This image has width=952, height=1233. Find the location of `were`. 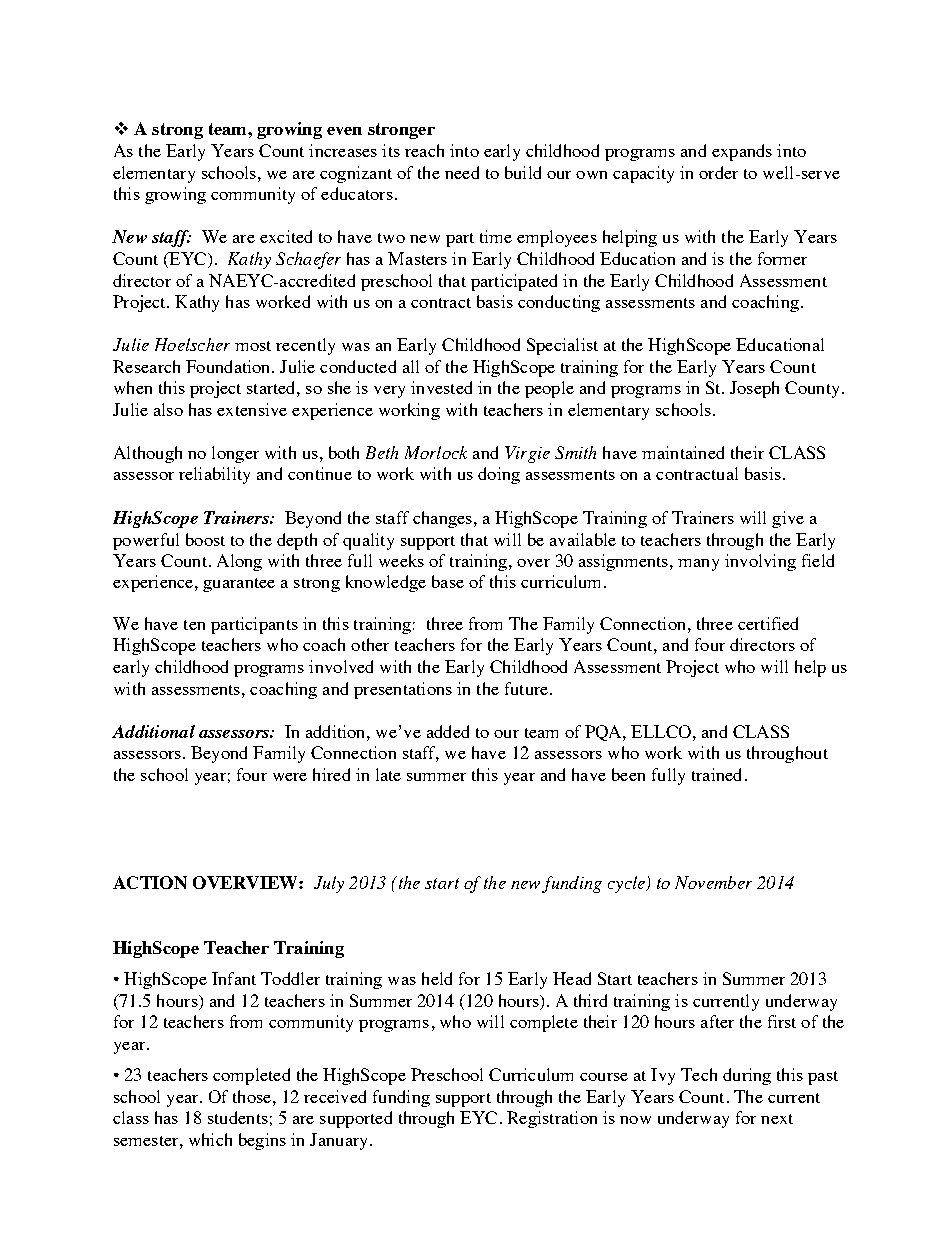

were is located at coordinates (290, 777).
